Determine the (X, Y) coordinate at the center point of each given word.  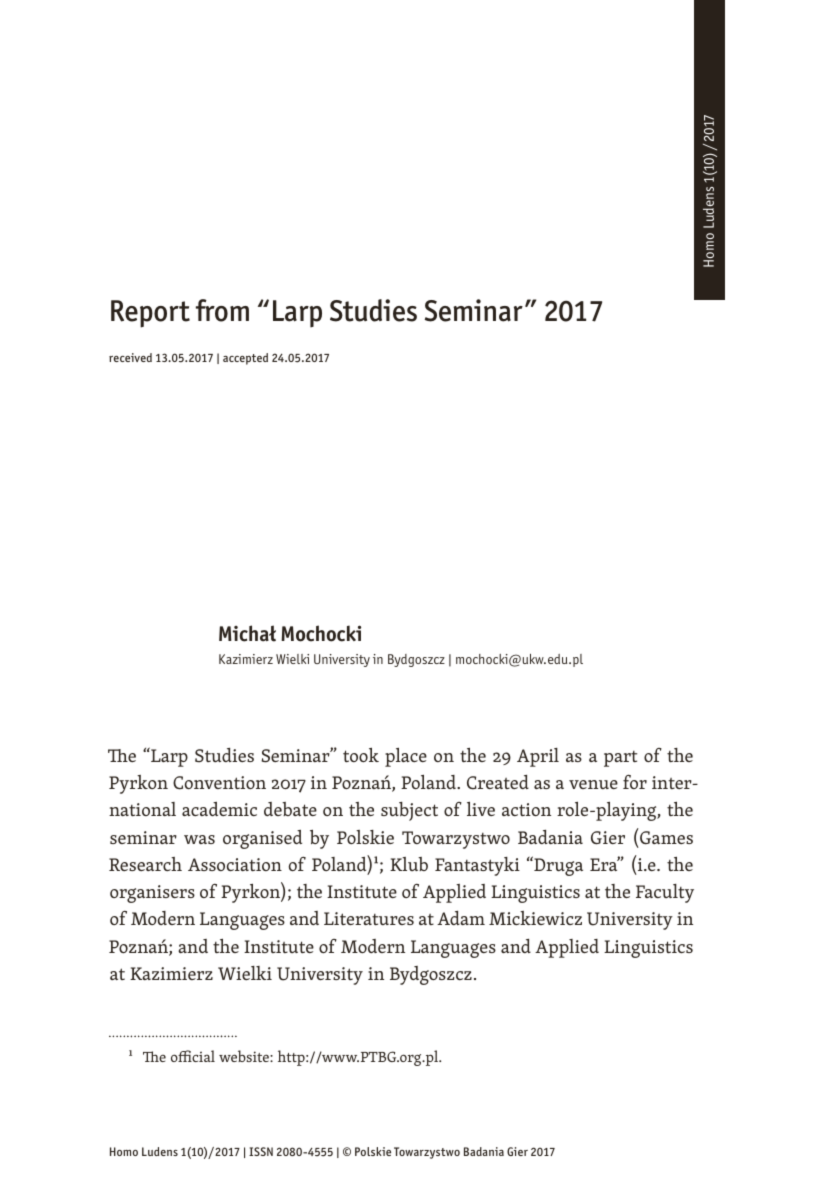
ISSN (261, 1151)
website (245, 1056)
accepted (245, 359)
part (620, 759)
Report (150, 314)
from (222, 310)
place (406, 757)
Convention (219, 783)
